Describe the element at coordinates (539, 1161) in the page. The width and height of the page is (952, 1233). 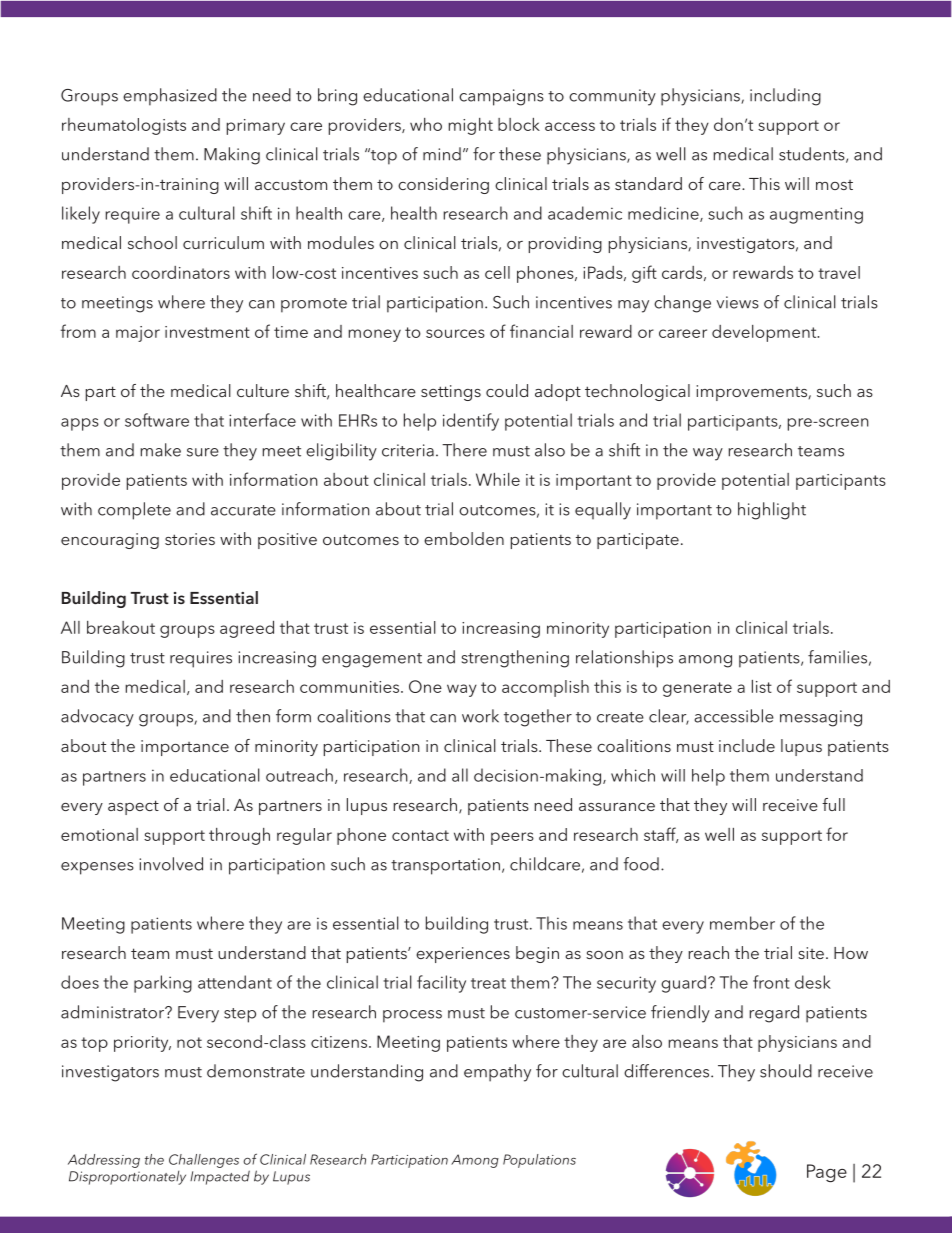
I see `Populations` at that location.
